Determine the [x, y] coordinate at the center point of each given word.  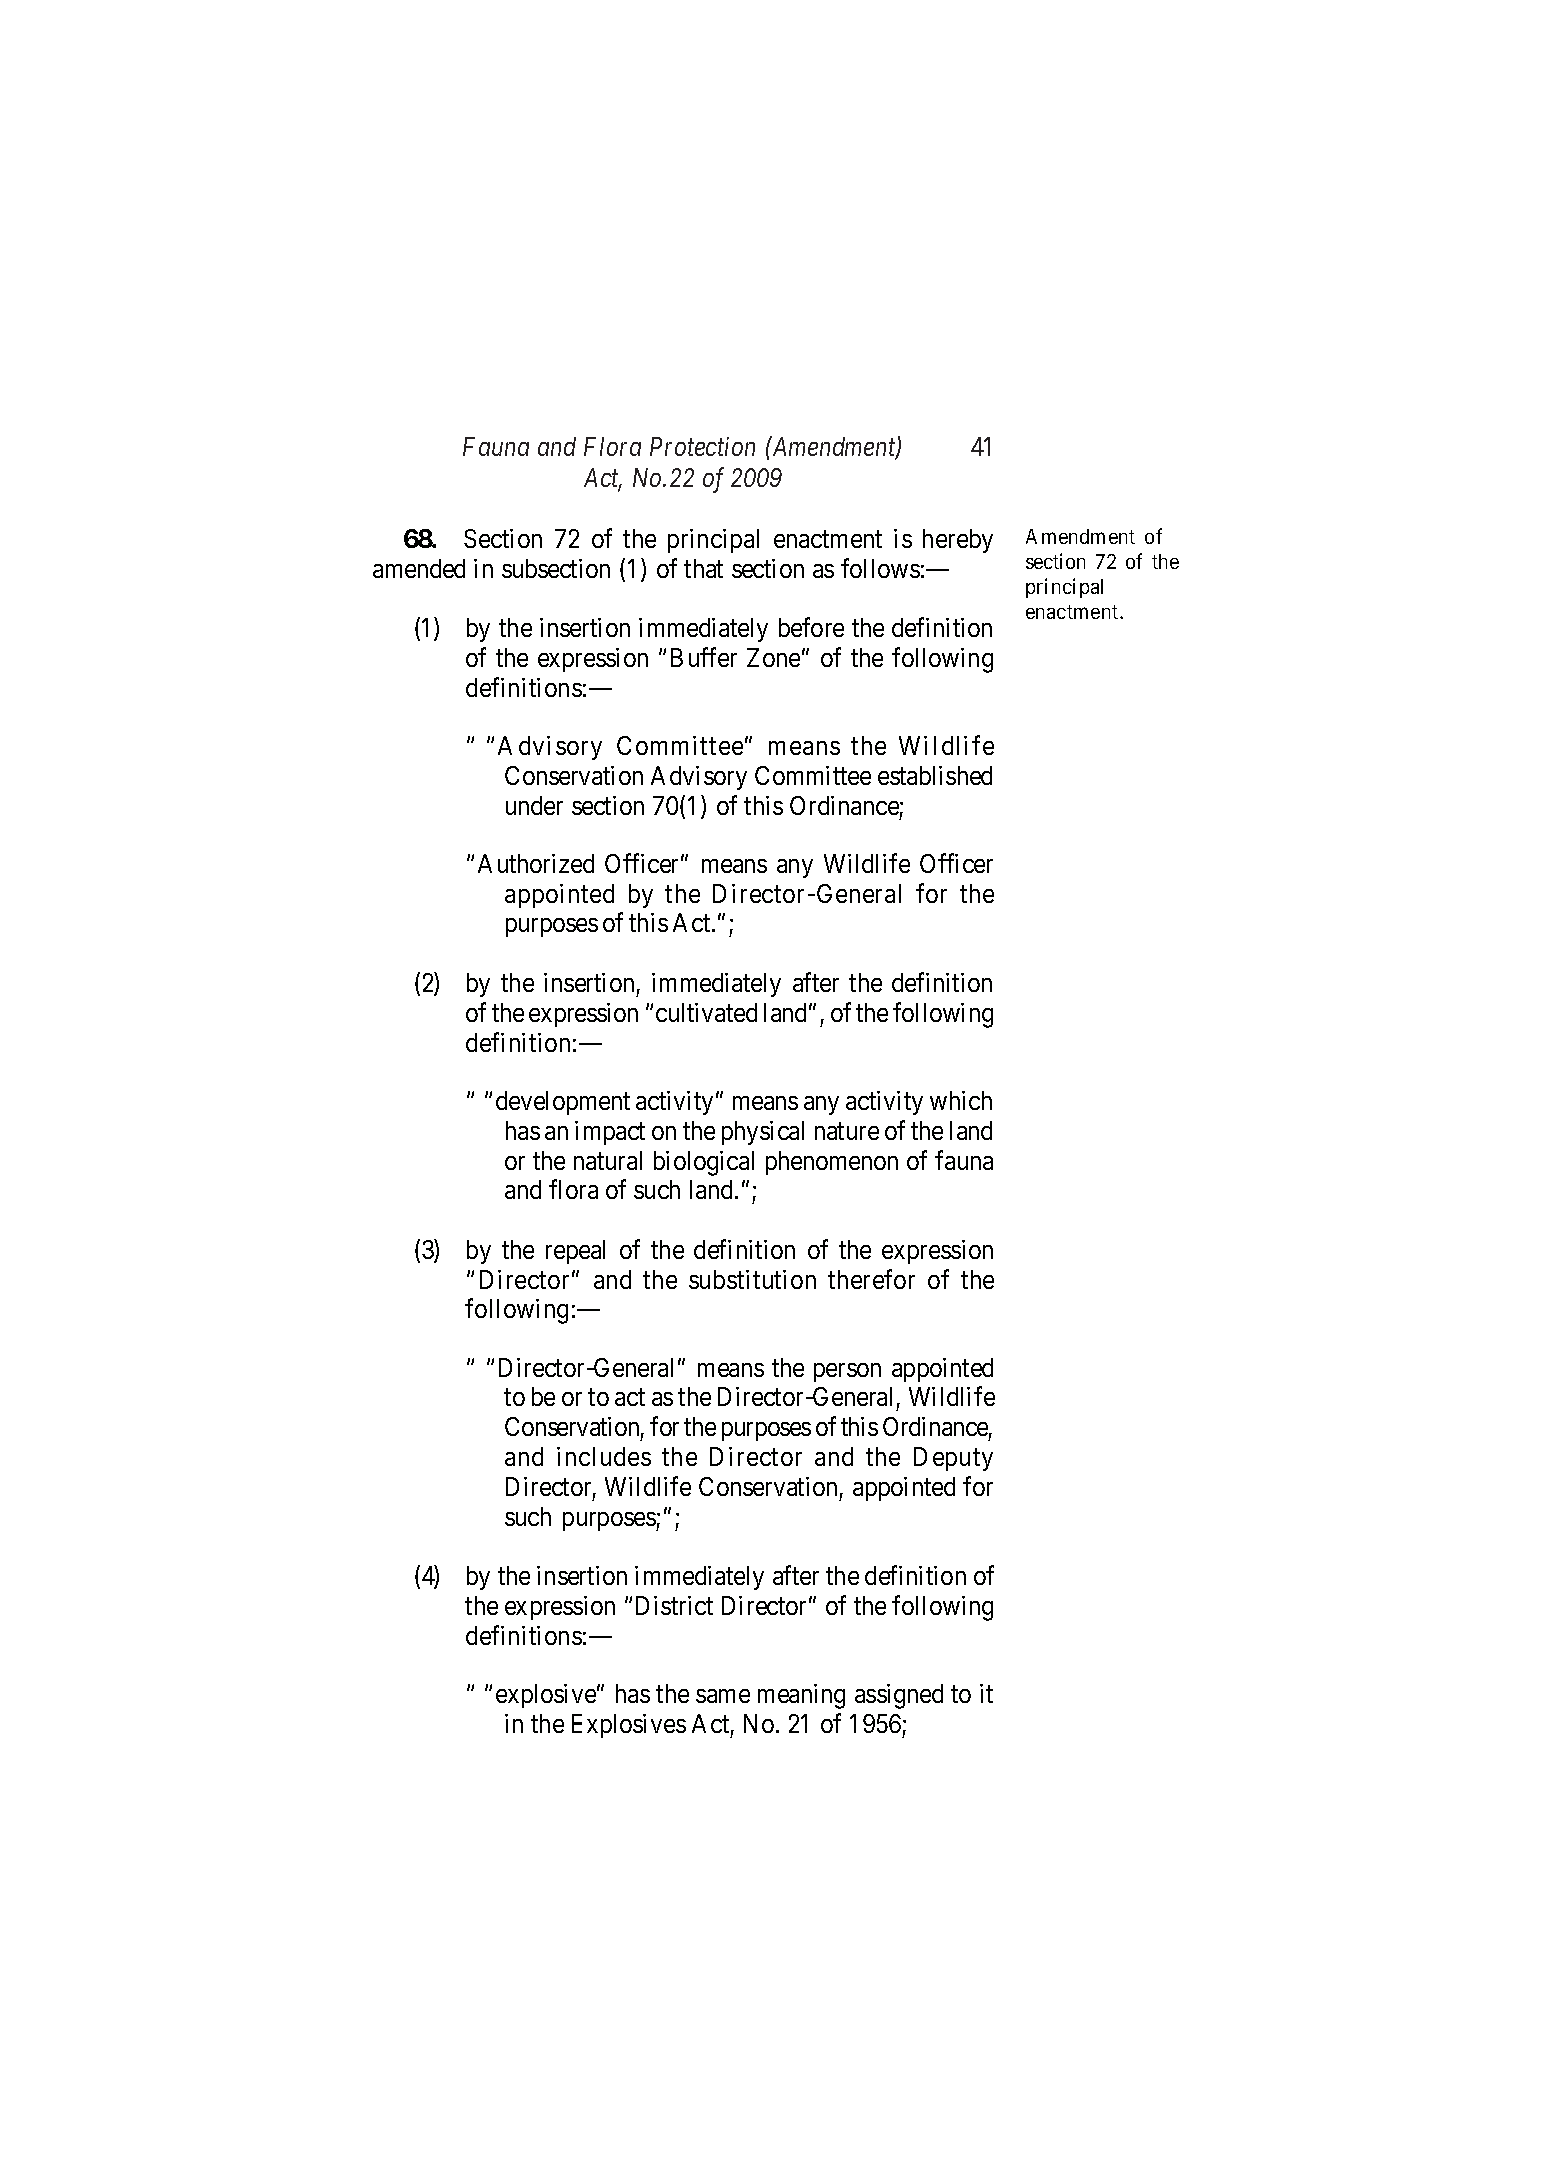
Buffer [704, 657]
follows [880, 568]
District [674, 1605]
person [847, 1372]
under [534, 805]
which [961, 1100]
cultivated [706, 1012]
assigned [899, 1696]
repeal [575, 1252]
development [563, 1103]
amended [419, 568]
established [935, 775]
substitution [752, 1279]
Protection [702, 446]
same [723, 1696]
